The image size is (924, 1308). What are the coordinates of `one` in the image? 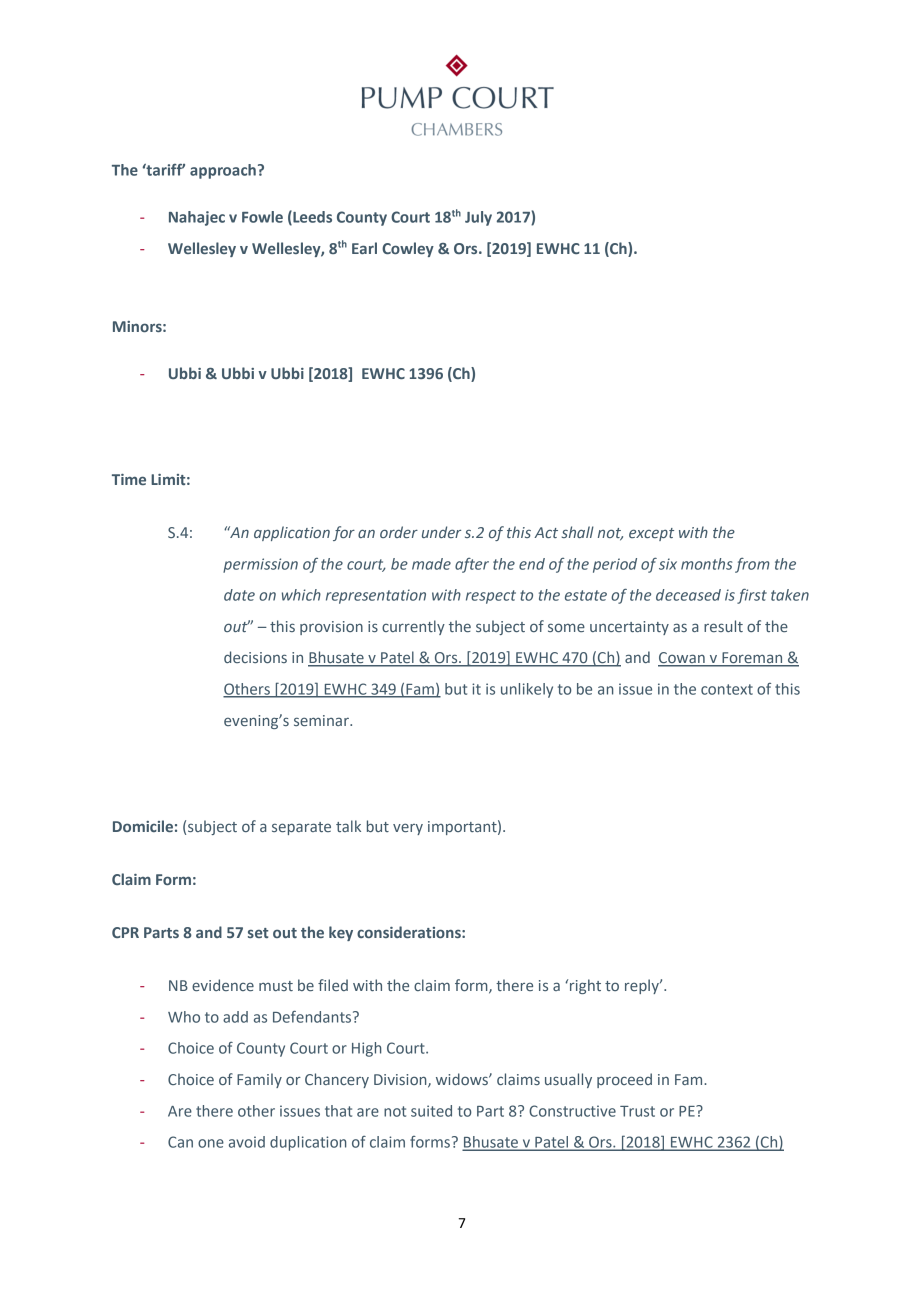 It's located at (211, 1143).
